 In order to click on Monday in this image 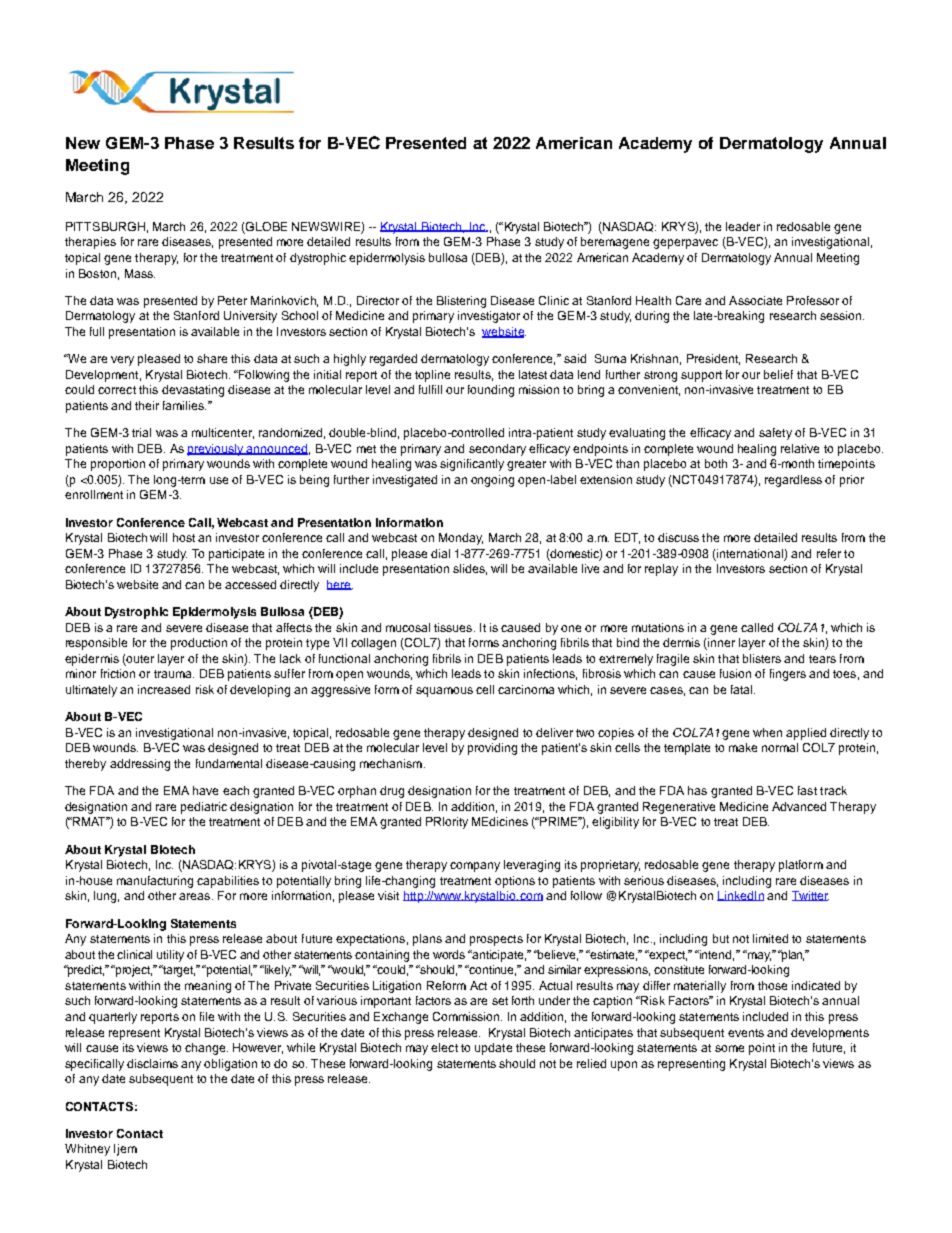, I will do `click(461, 539)`.
